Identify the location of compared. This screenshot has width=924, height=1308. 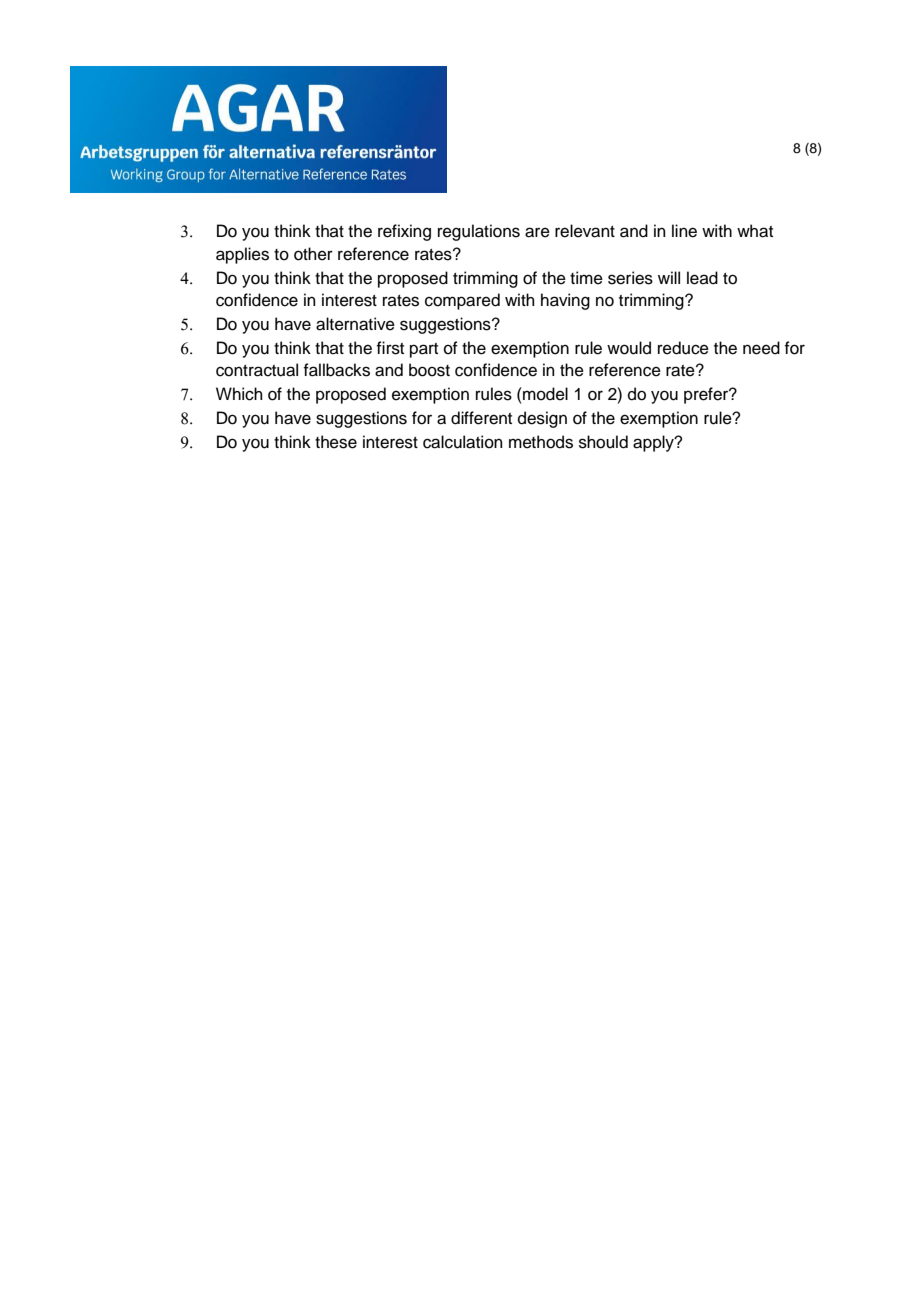
(462, 301).
